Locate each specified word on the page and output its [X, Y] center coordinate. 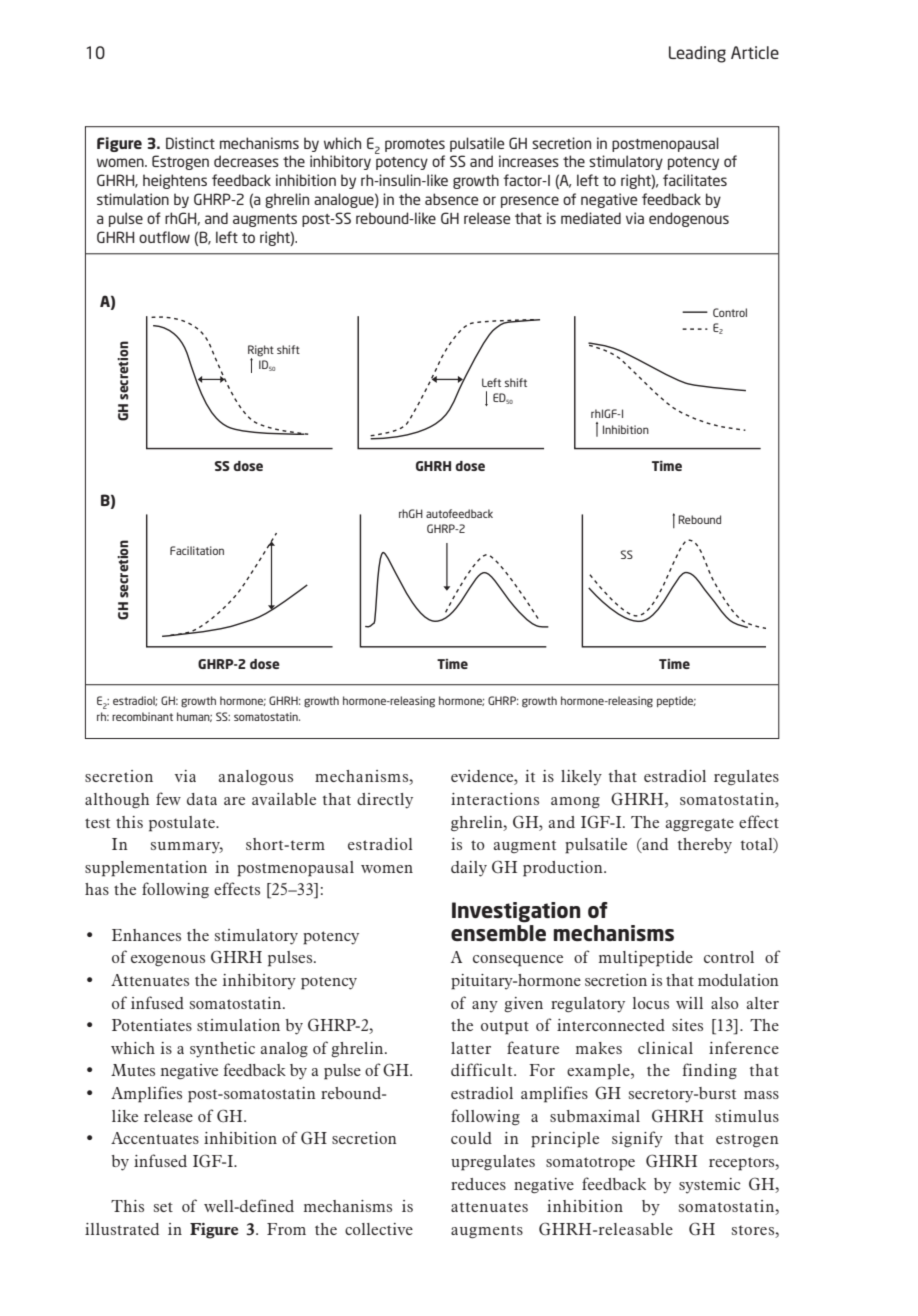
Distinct [190, 143]
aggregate [700, 824]
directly [385, 801]
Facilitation [197, 550]
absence [451, 199]
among [575, 802]
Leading [697, 54]
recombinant [142, 716]
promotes [415, 145]
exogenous [168, 960]
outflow [164, 237]
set [163, 1207]
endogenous [689, 219]
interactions [495, 799]
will [689, 1003]
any [485, 1007]
